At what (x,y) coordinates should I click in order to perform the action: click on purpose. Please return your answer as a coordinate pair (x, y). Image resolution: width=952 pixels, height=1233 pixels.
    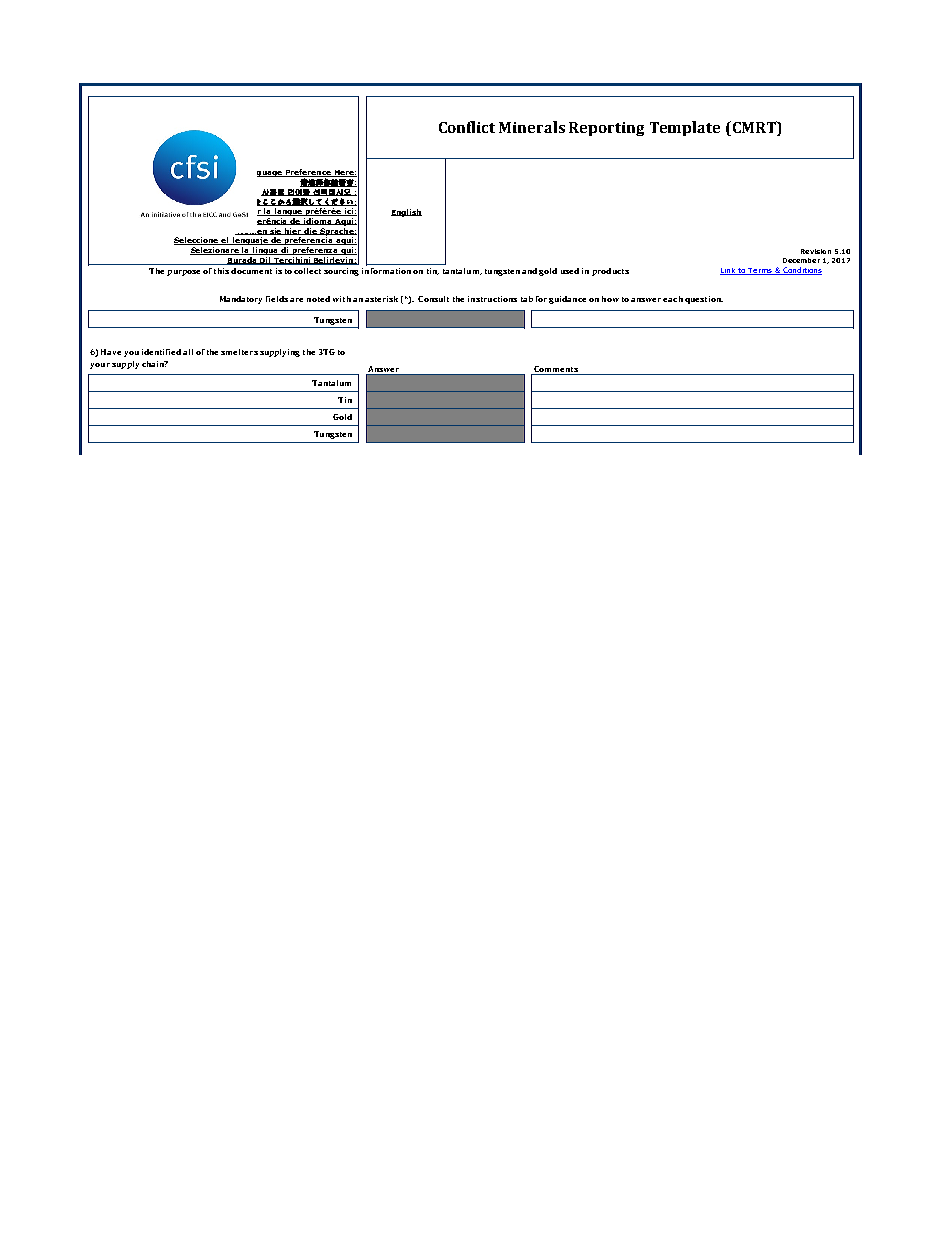
    Looking at the image, I should click on (183, 273).
